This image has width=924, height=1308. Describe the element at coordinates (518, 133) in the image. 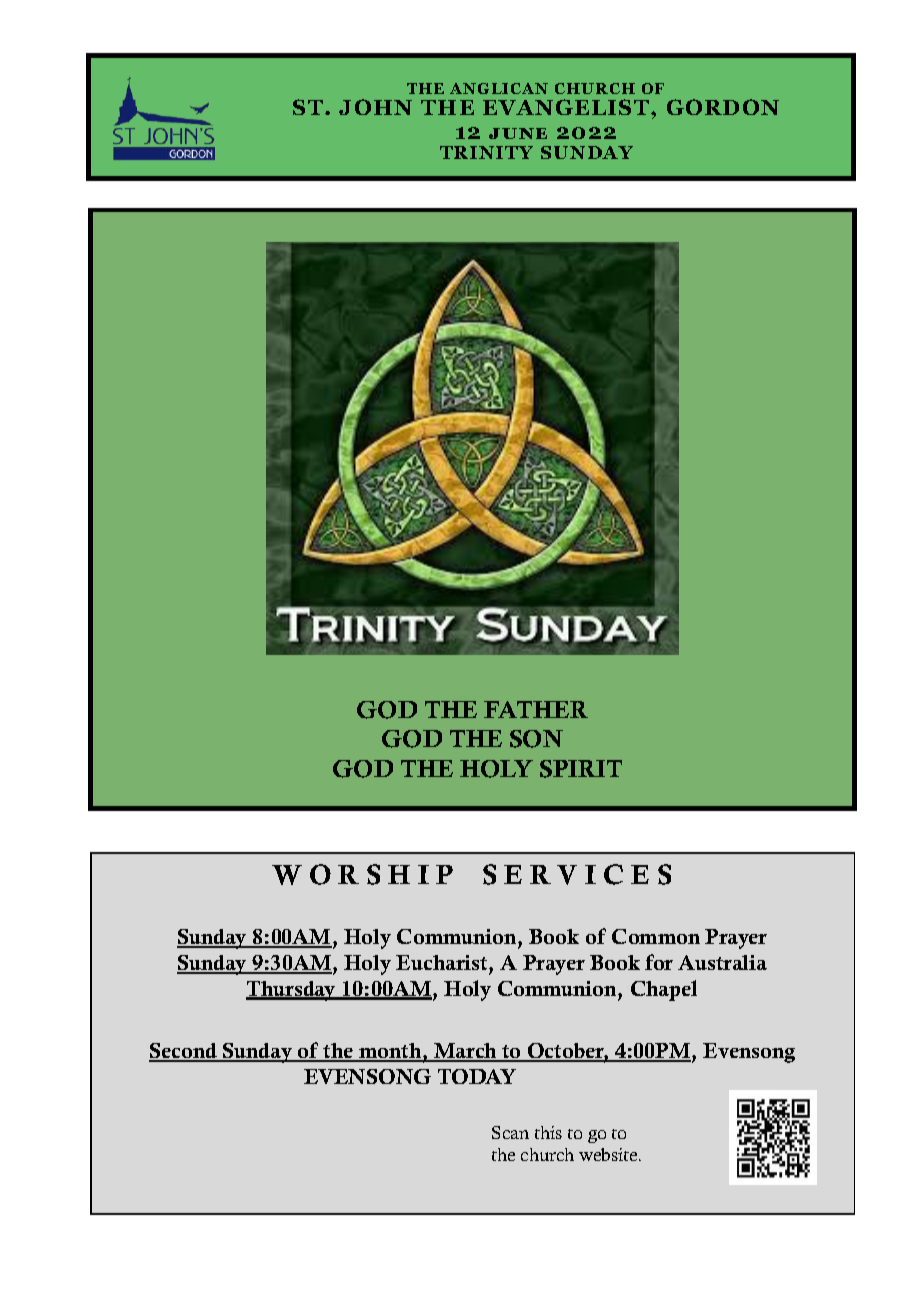

I see `june` at that location.
